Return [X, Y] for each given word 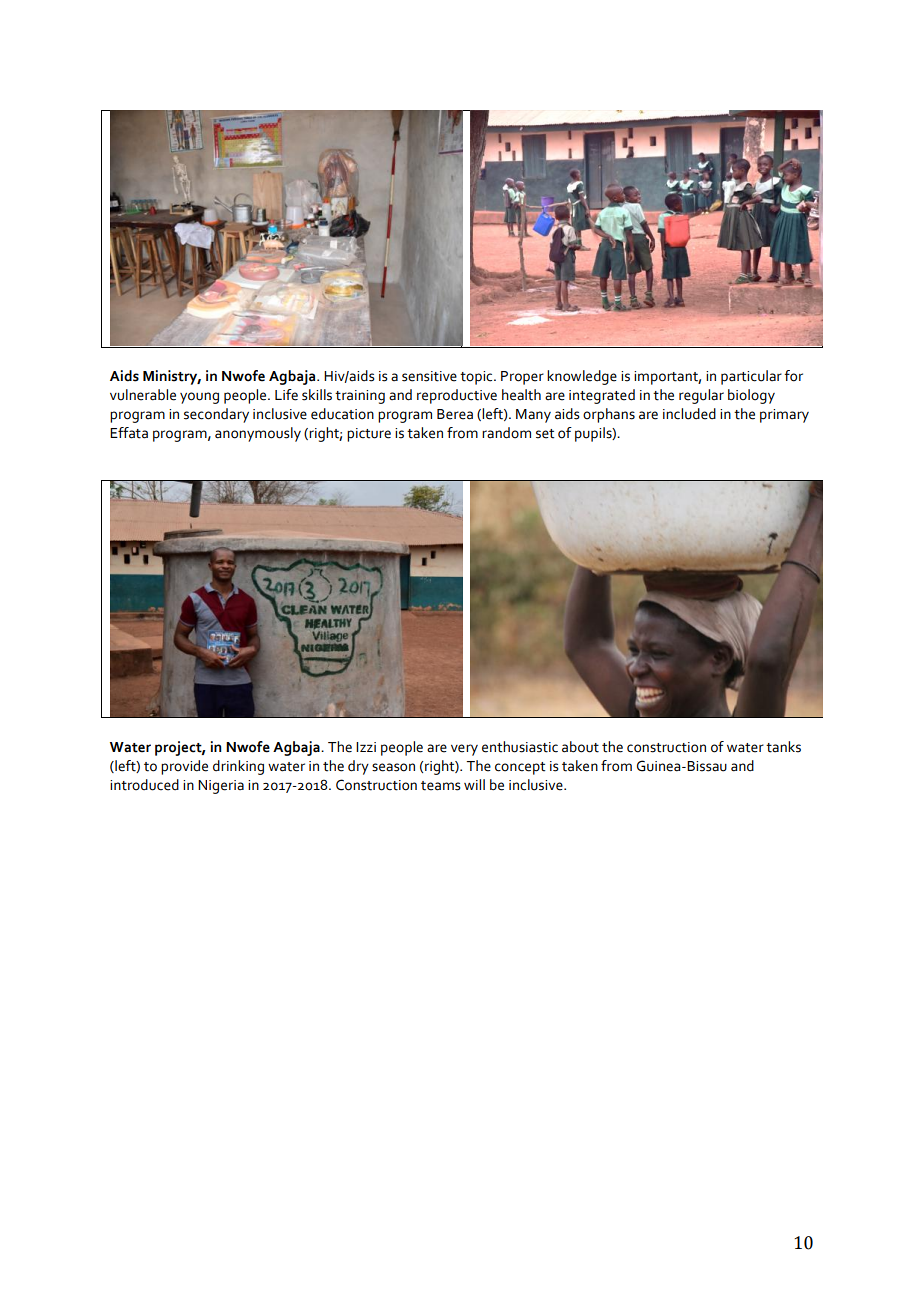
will [474, 784]
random [506, 433]
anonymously [258, 434]
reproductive [457, 396]
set [545, 434]
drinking [238, 767]
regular [701, 396]
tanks [783, 747]
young [199, 398]
